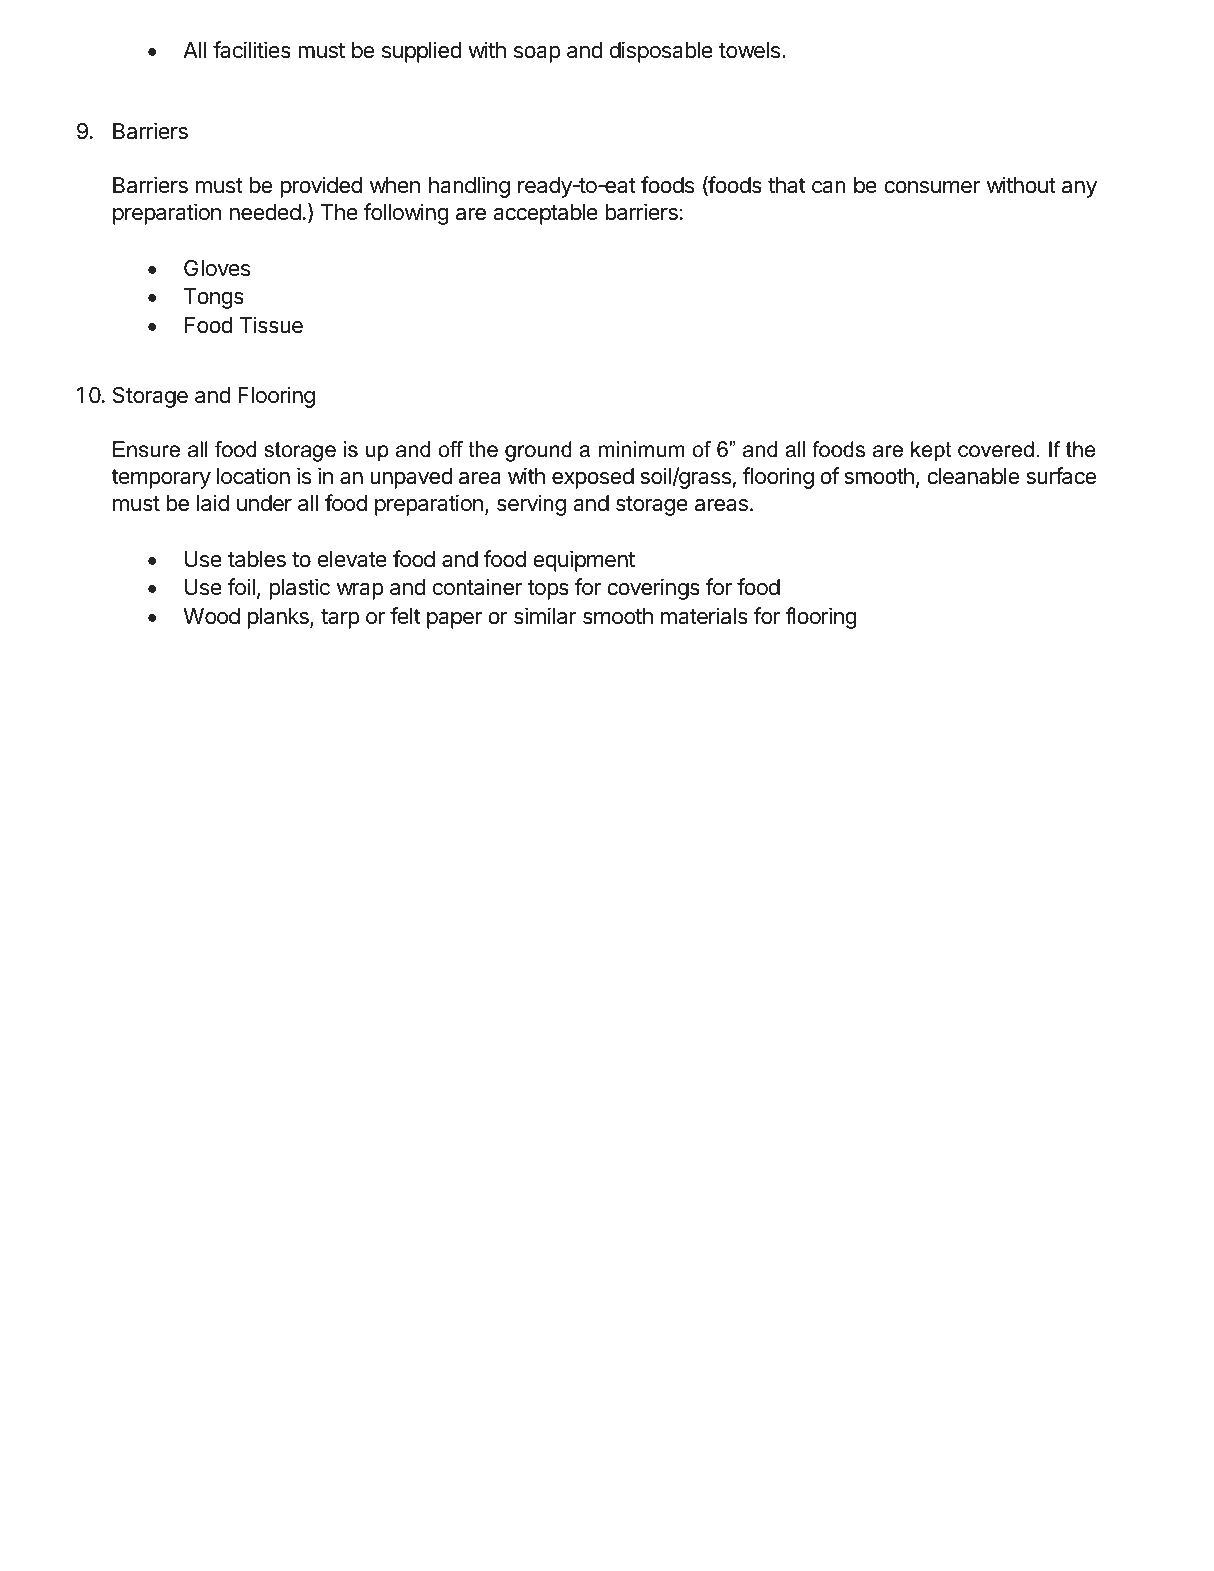 The width and height of the screenshot is (1214, 1571). I want to click on covered, so click(996, 449).
